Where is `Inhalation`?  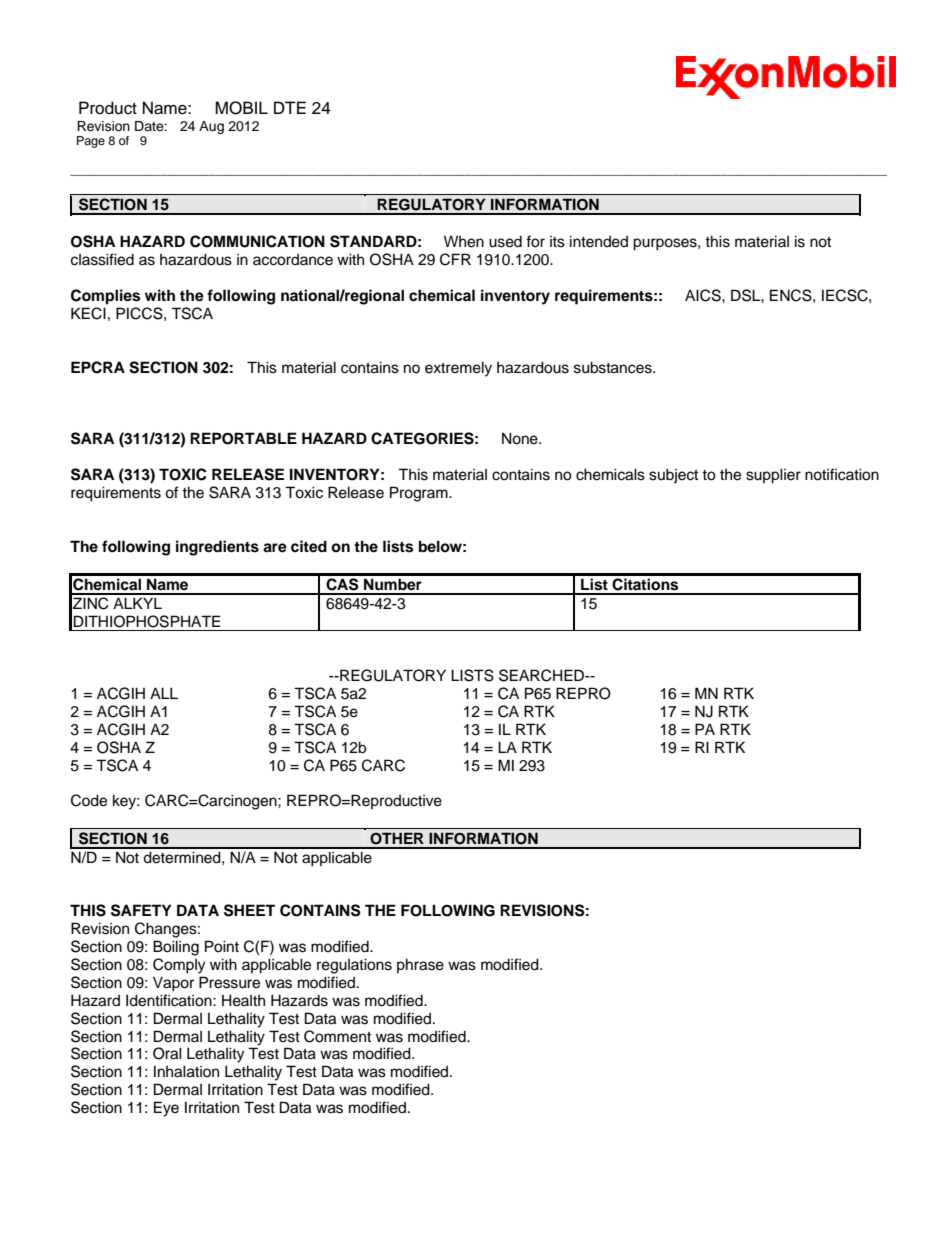
Inhalation is located at coordinates (186, 1071).
